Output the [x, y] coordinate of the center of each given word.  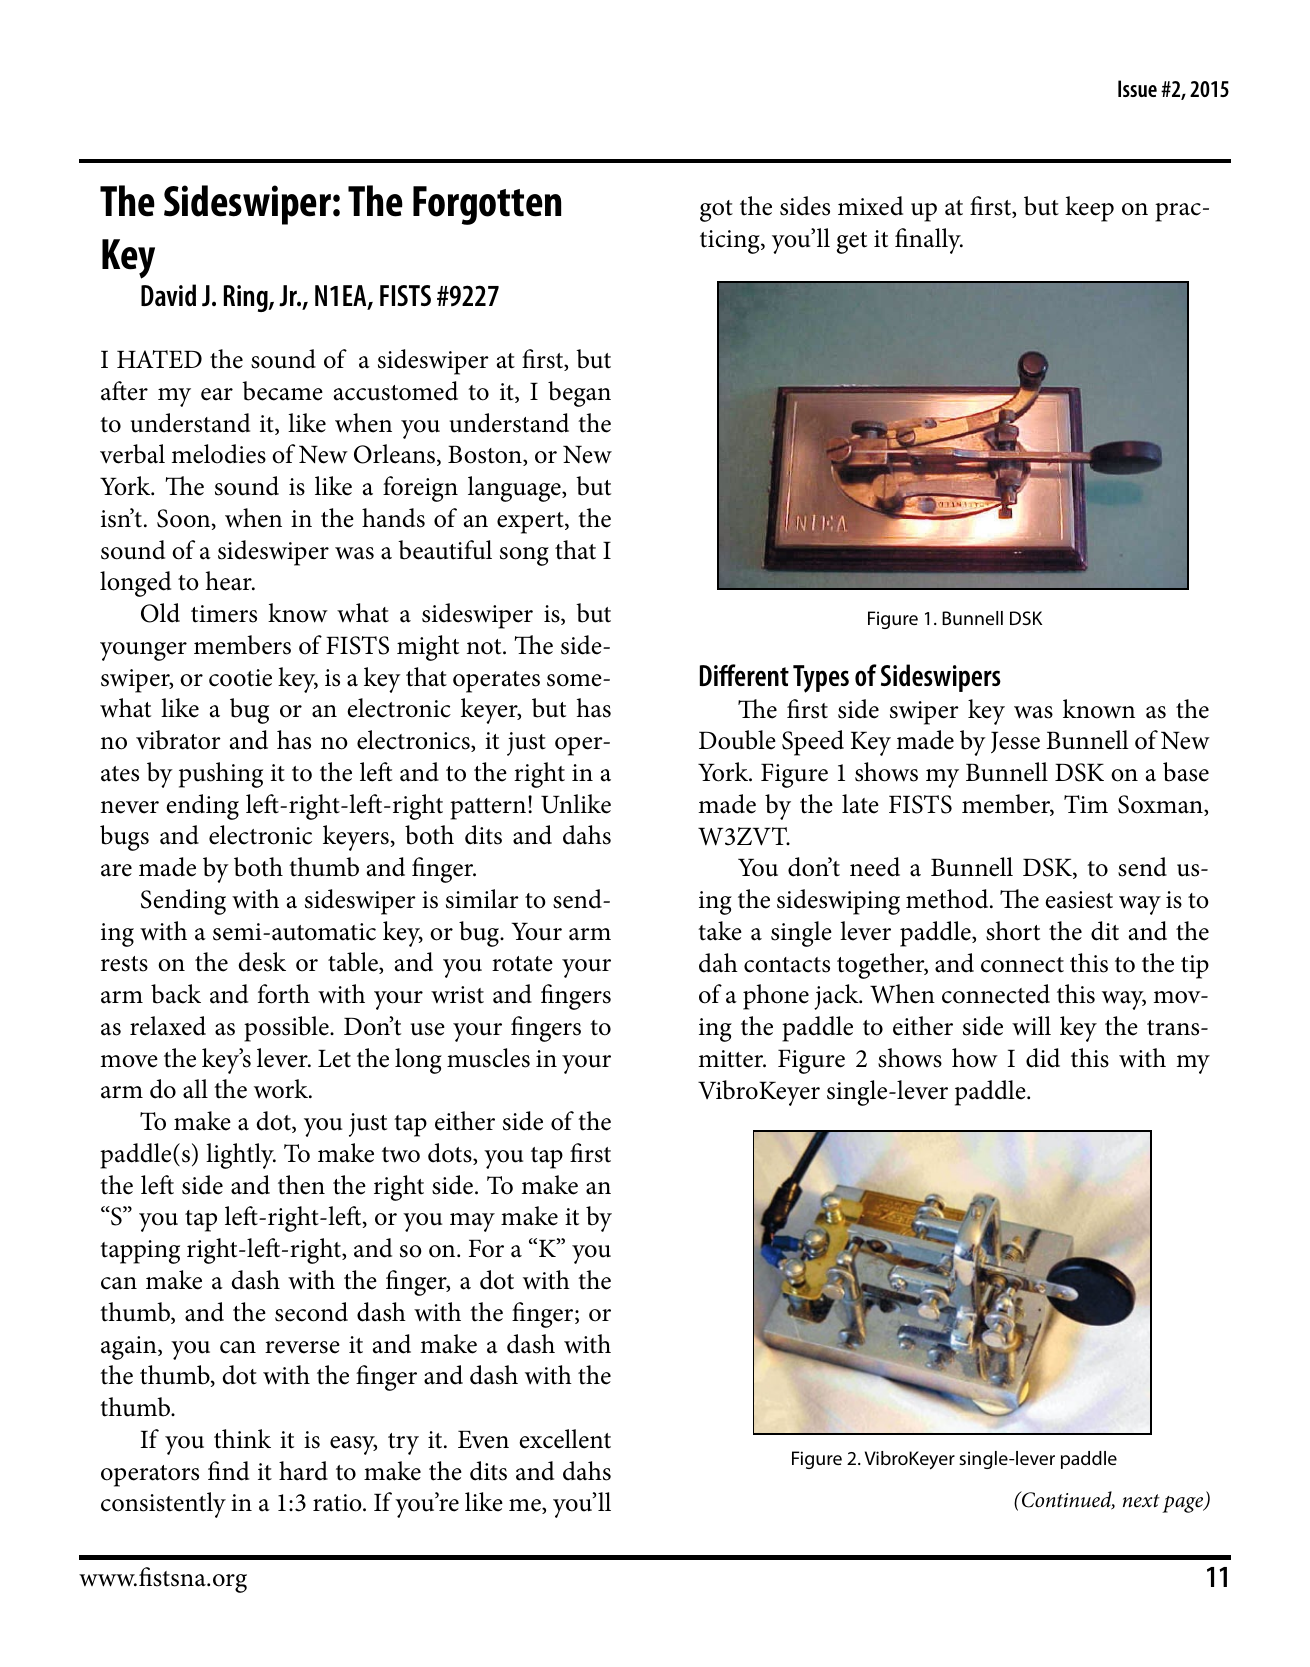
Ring [247, 298]
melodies [218, 454]
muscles [488, 1058]
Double [737, 740]
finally [929, 241]
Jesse [1015, 742]
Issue [1137, 88]
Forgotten [487, 205]
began [579, 394]
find [228, 1471]
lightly [241, 1156]
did [1043, 1058]
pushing [221, 775]
